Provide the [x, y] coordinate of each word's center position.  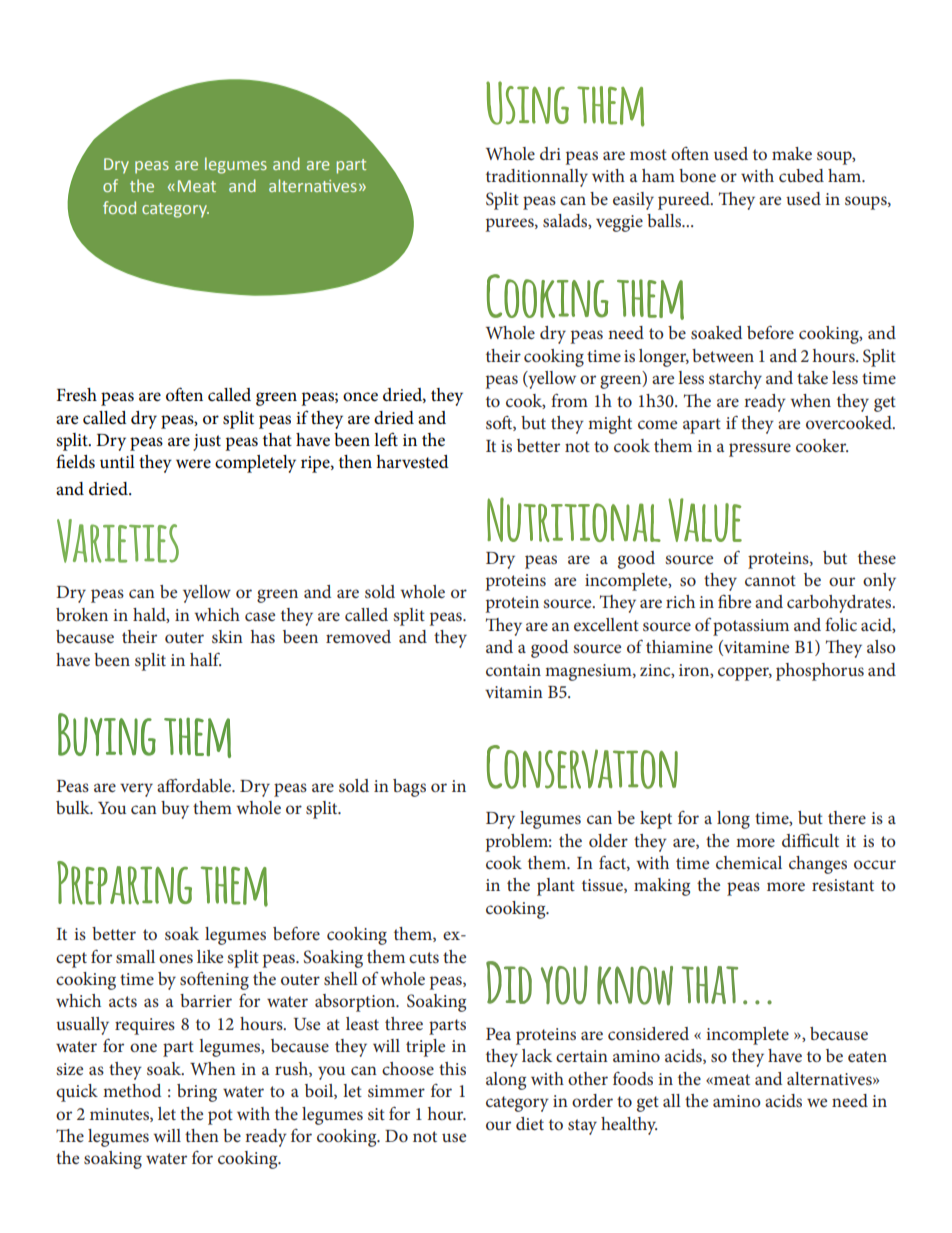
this [452, 1068]
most [648, 154]
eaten [867, 1056]
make [792, 153]
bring [197, 1093]
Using [527, 103]
